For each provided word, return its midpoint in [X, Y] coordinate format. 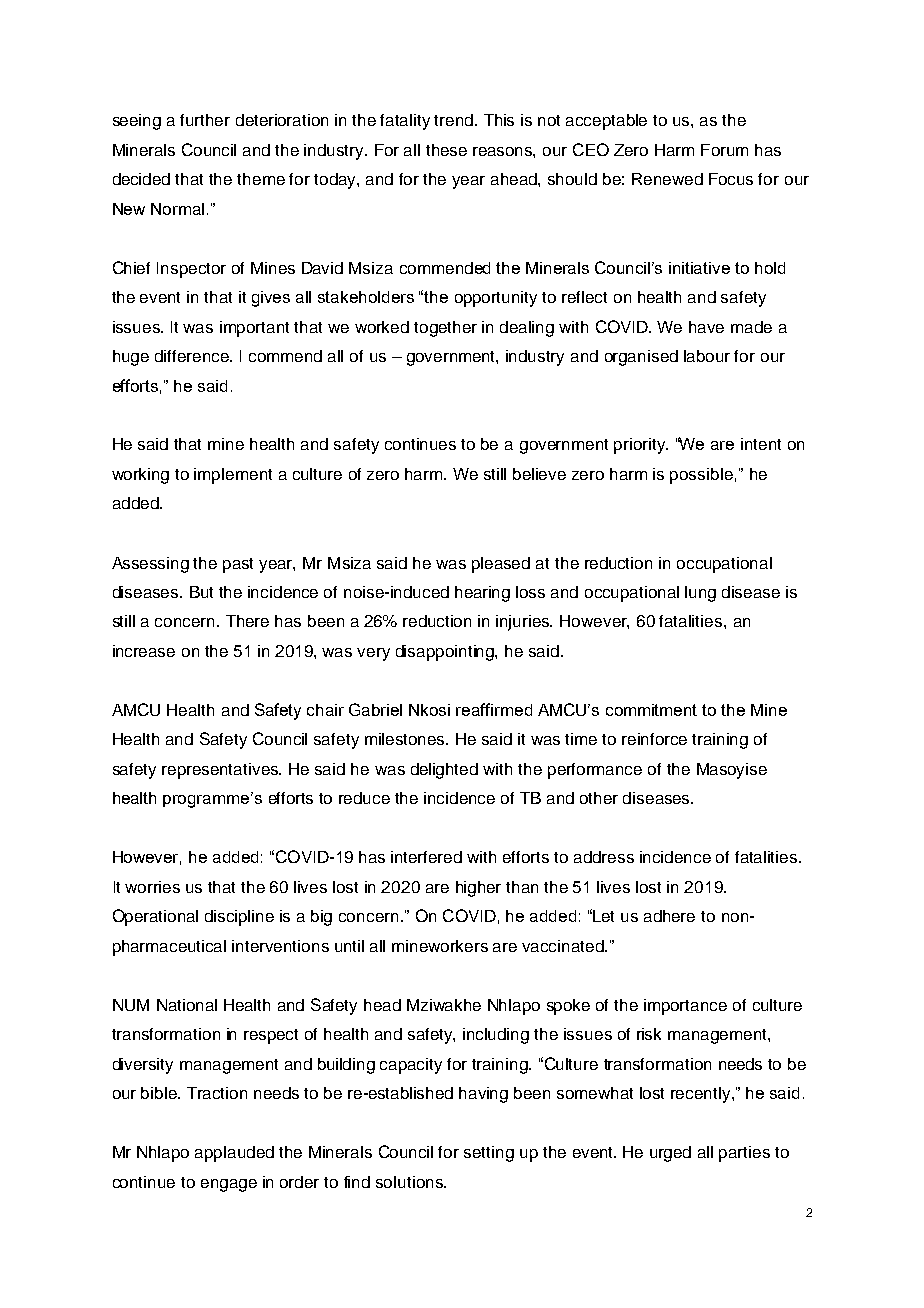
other [599, 798]
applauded [234, 1154]
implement [233, 476]
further [205, 120]
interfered [426, 857]
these [446, 150]
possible [701, 476]
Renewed [667, 179]
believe [539, 474]
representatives [221, 771]
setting [489, 1154]
